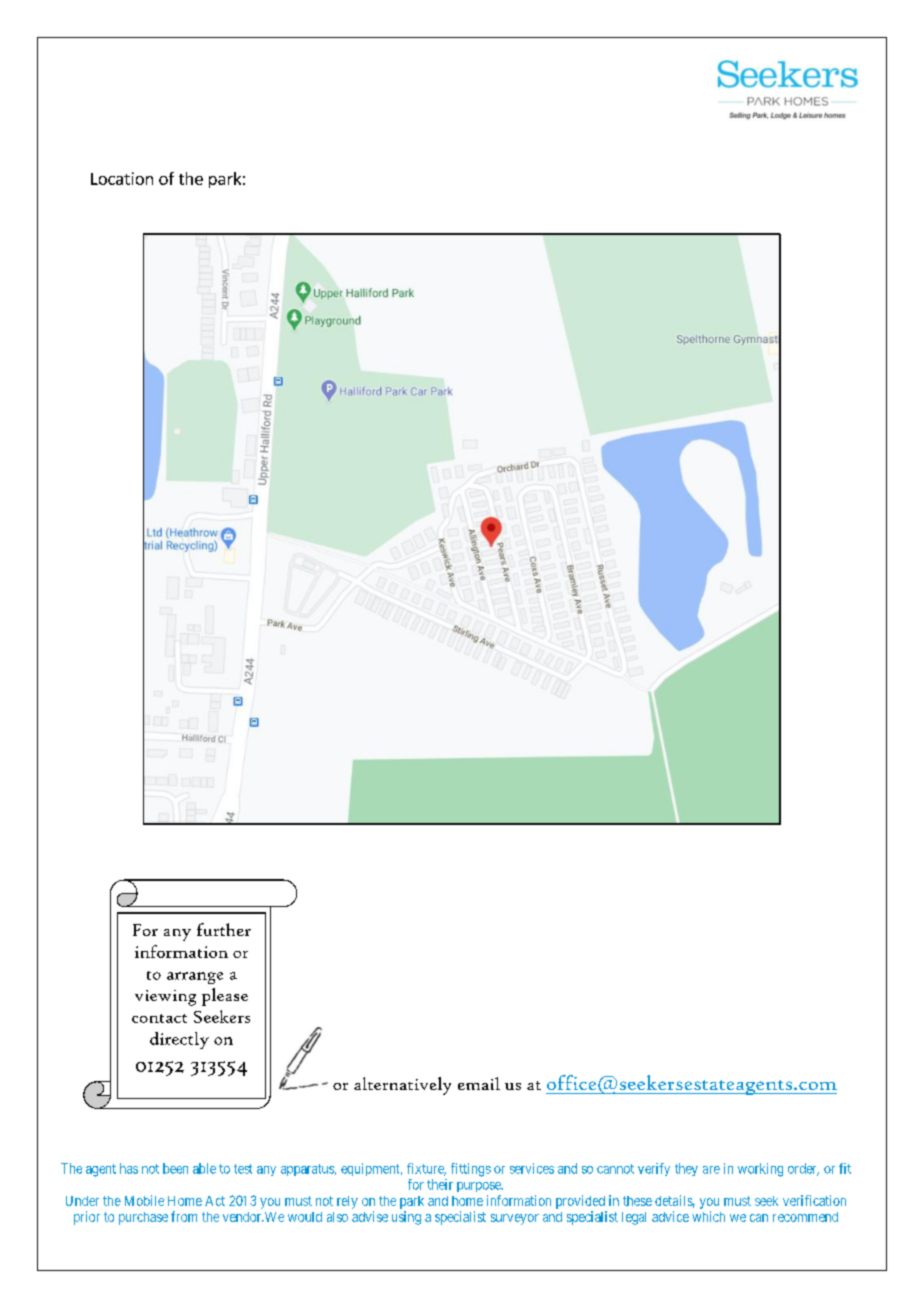 This screenshot has height=1308, width=924. Describe the element at coordinates (440, 1184) in the screenshot. I see `their` at that location.
